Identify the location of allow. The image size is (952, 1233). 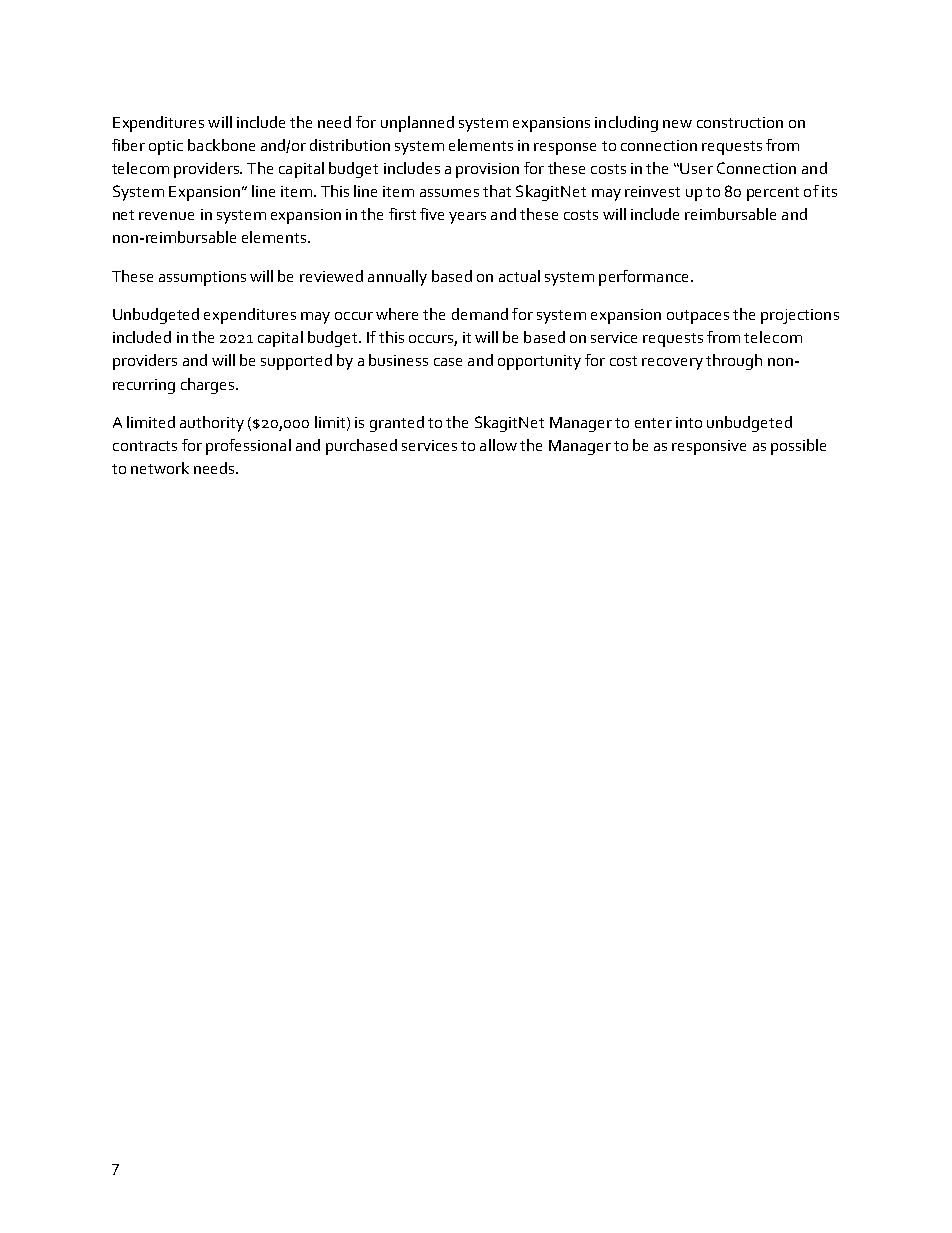
(498, 445).
